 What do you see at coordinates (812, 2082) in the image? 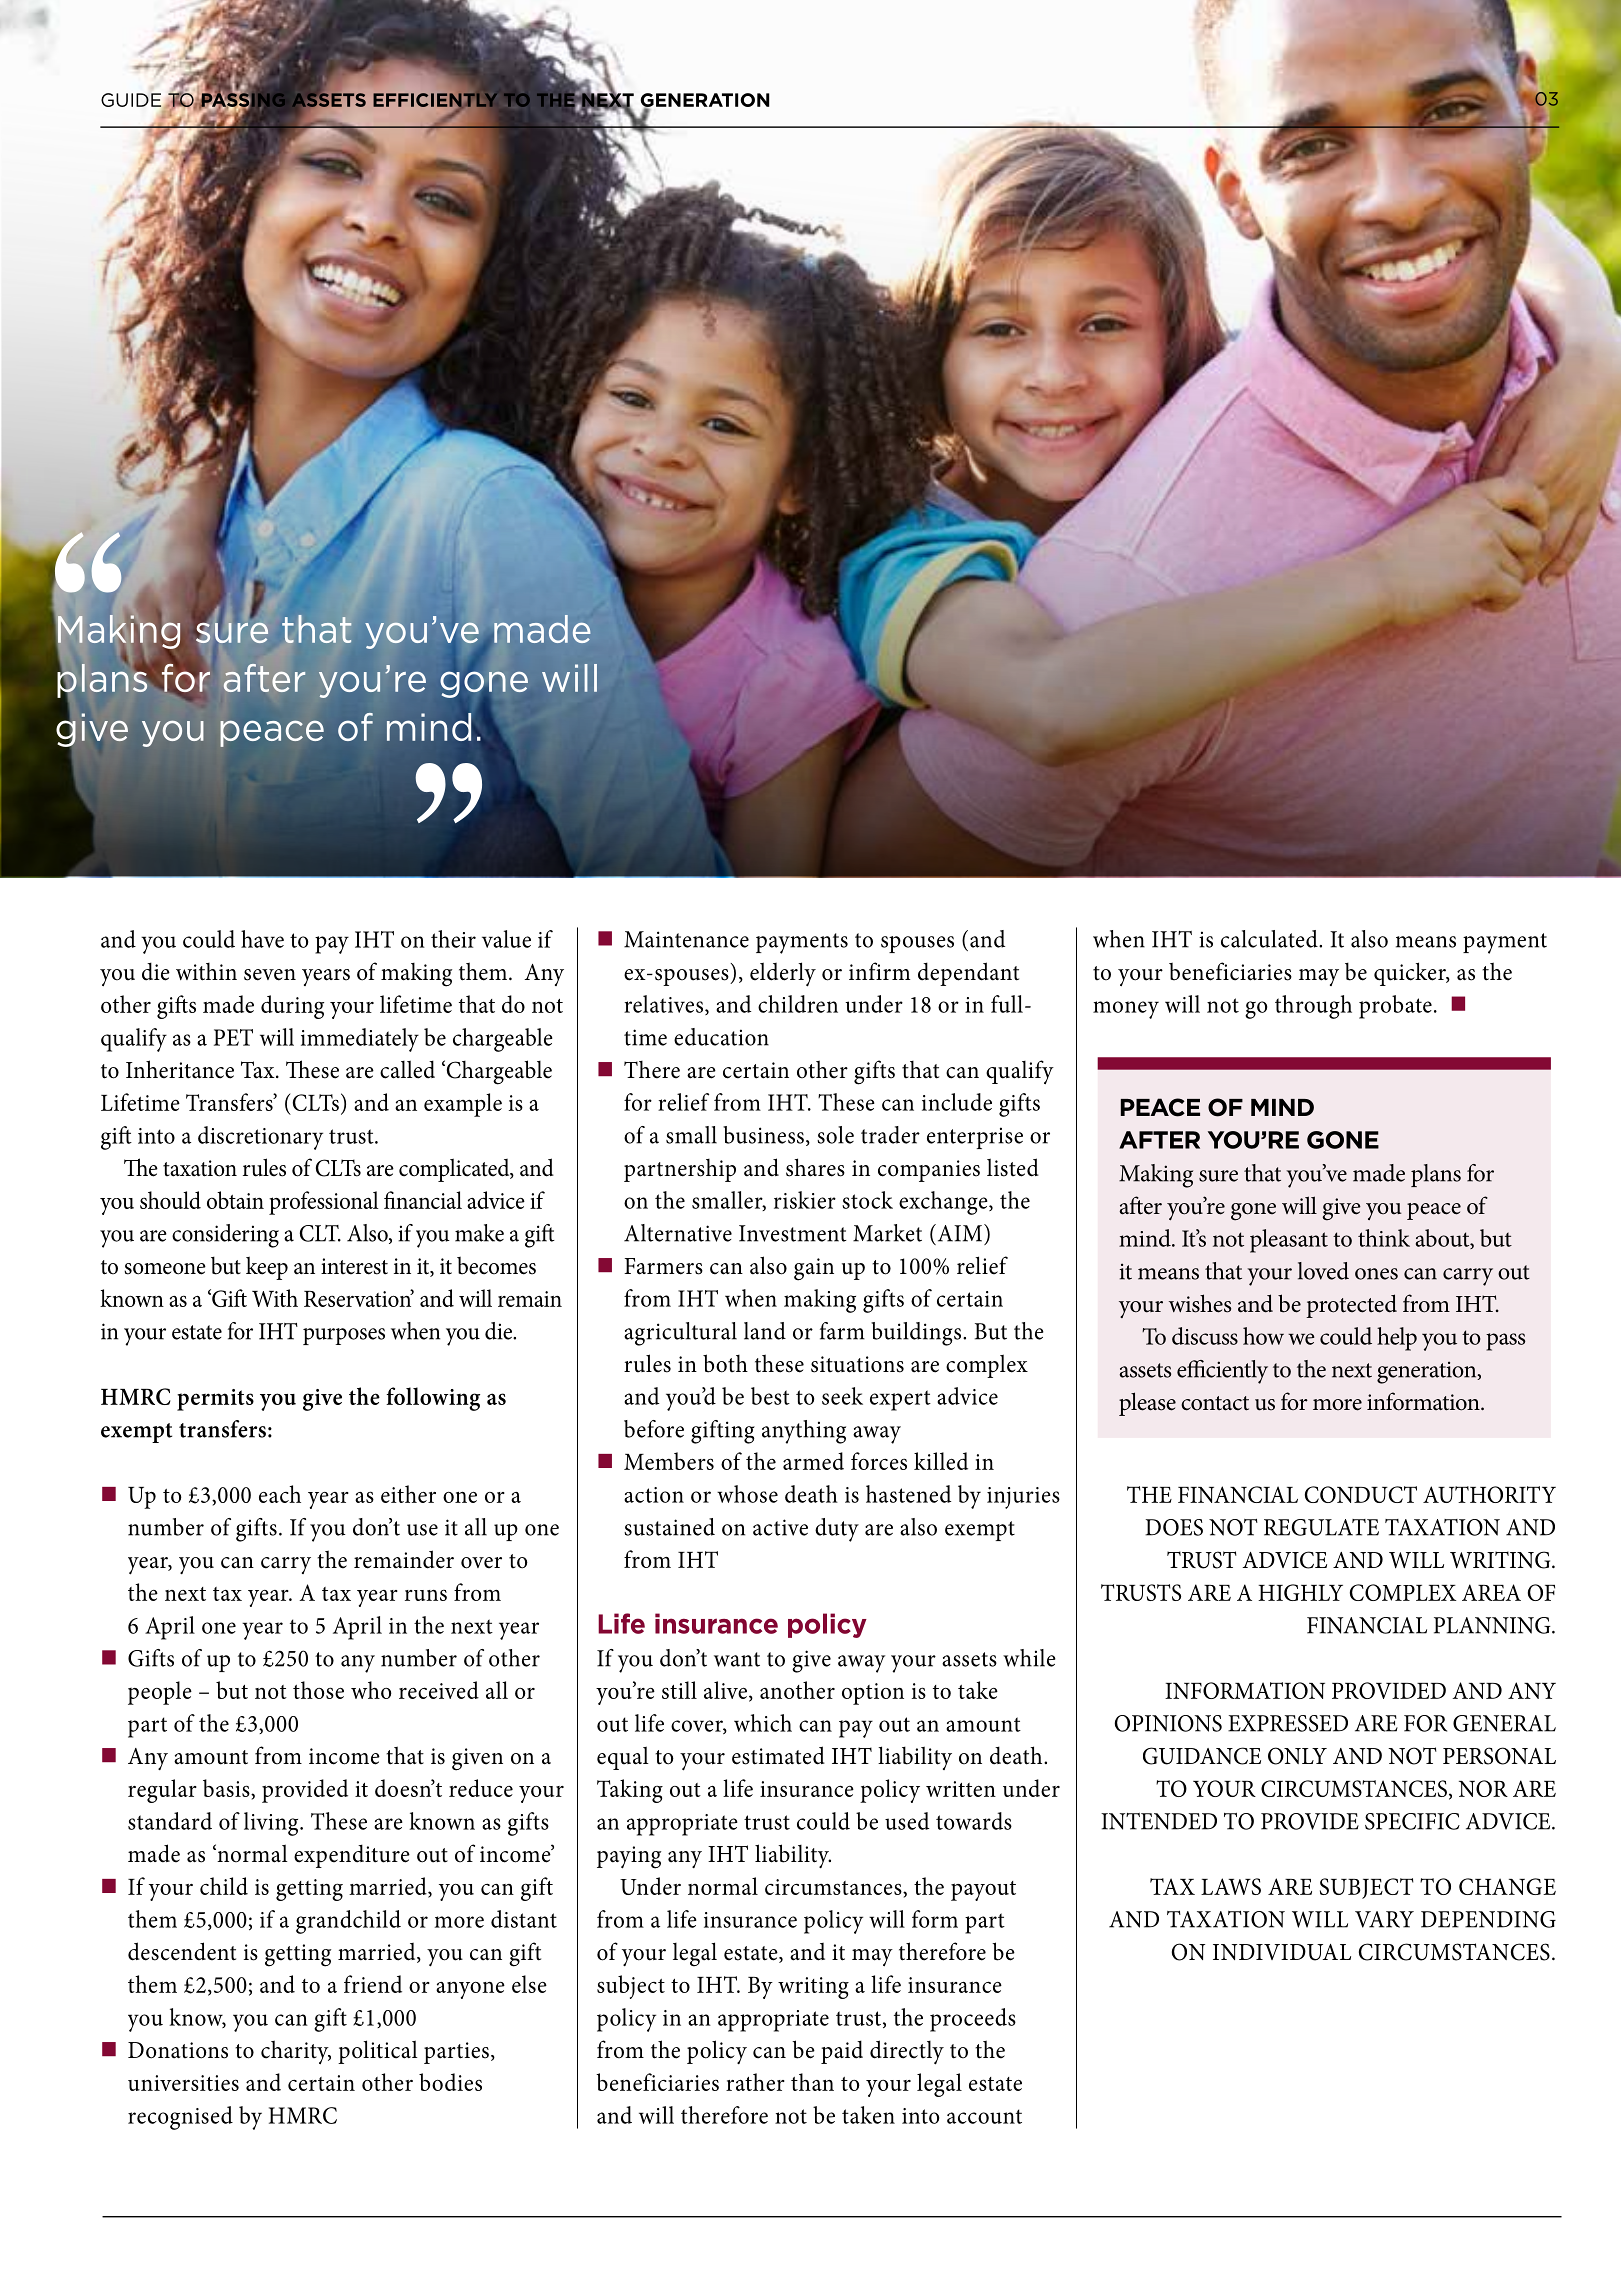
I see `than` at bounding box center [812, 2082].
